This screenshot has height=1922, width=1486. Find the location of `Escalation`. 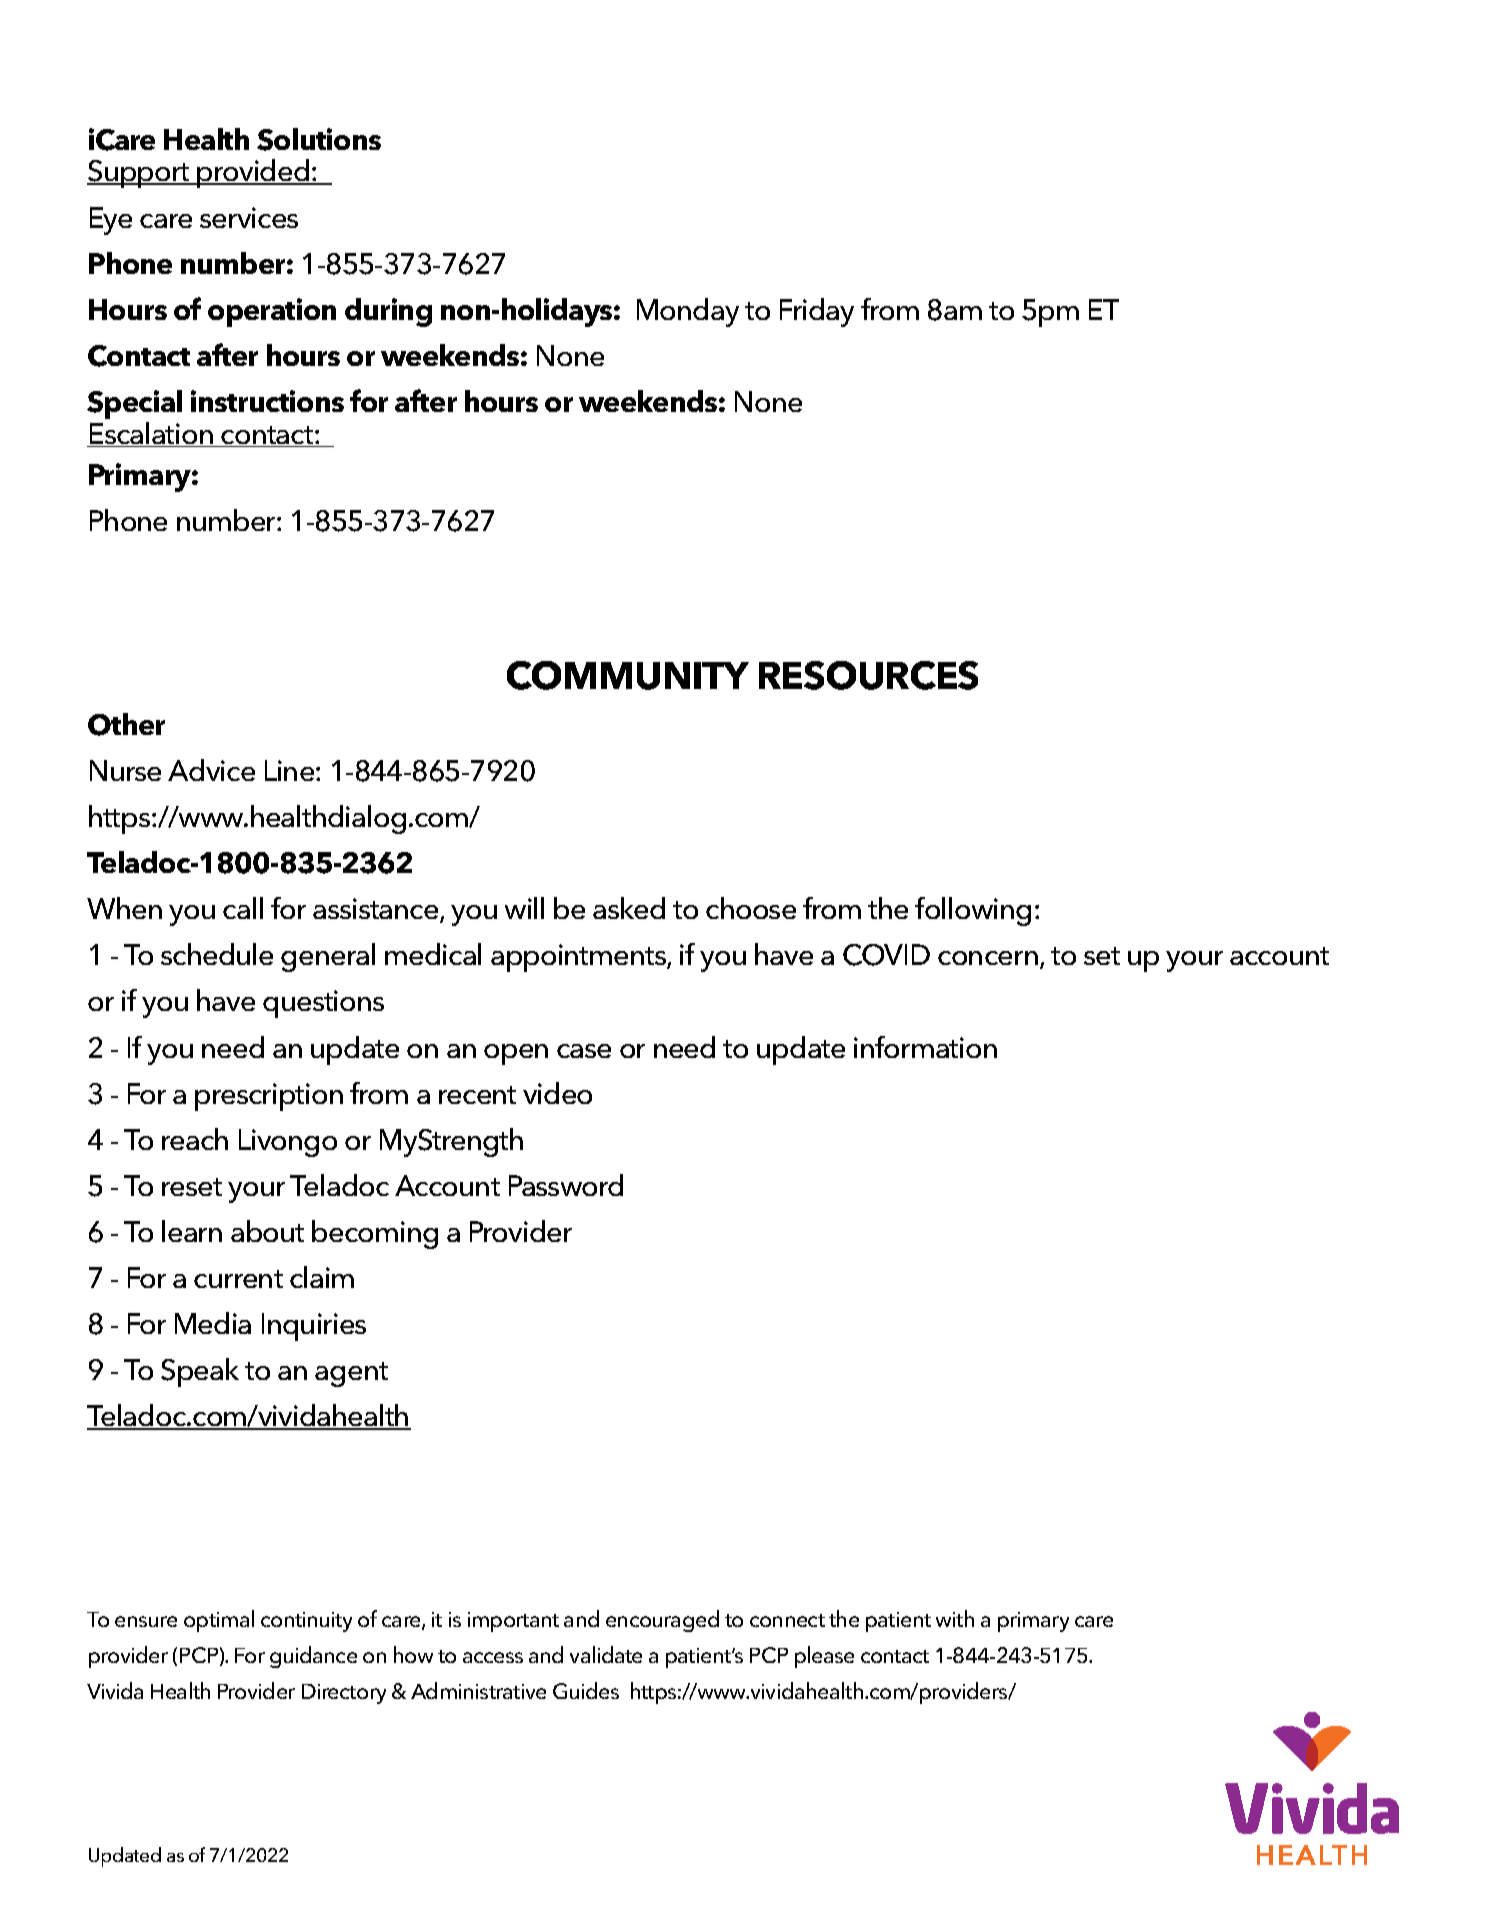

Escalation is located at coordinates (151, 434).
